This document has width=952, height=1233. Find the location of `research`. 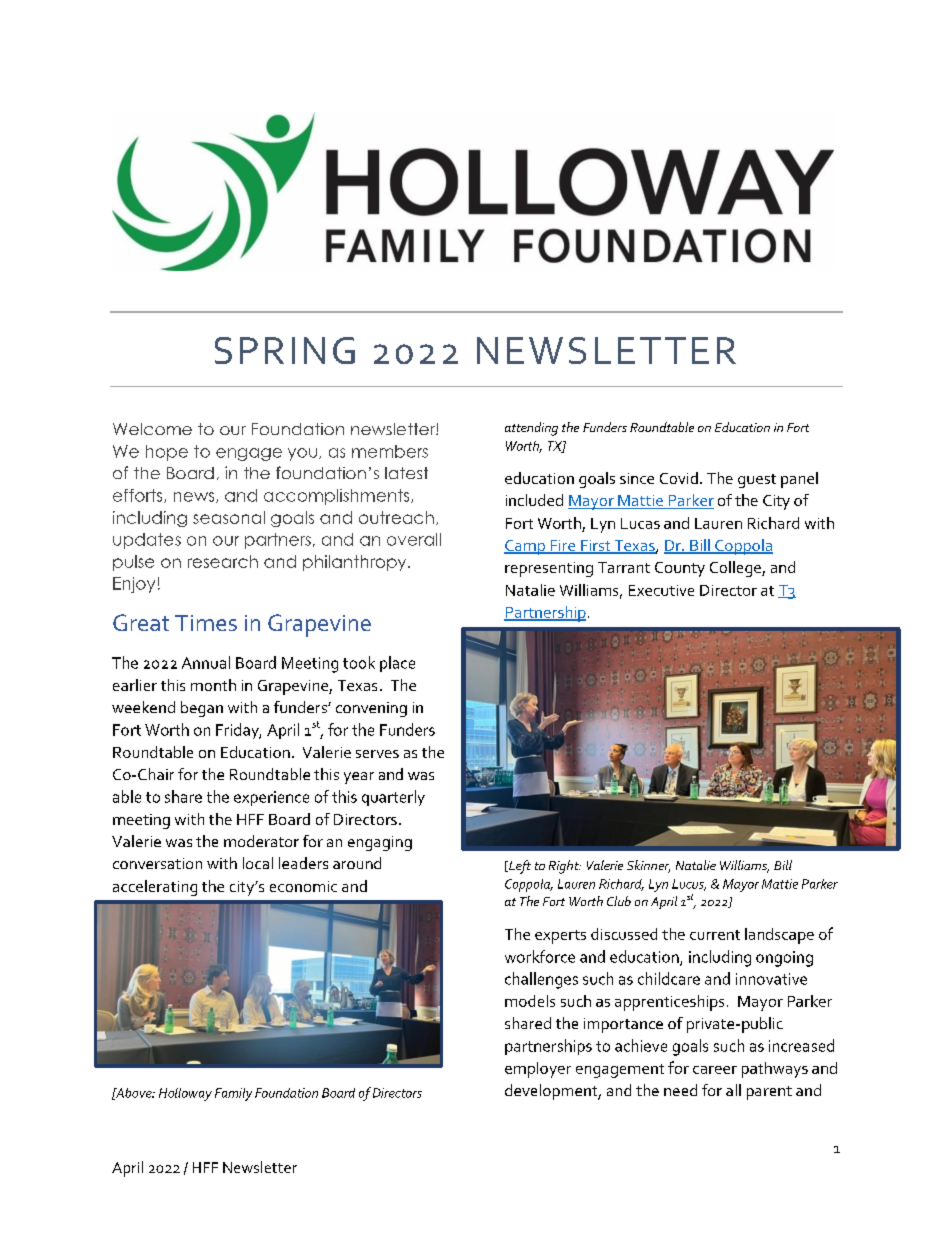

research is located at coordinates (223, 561).
